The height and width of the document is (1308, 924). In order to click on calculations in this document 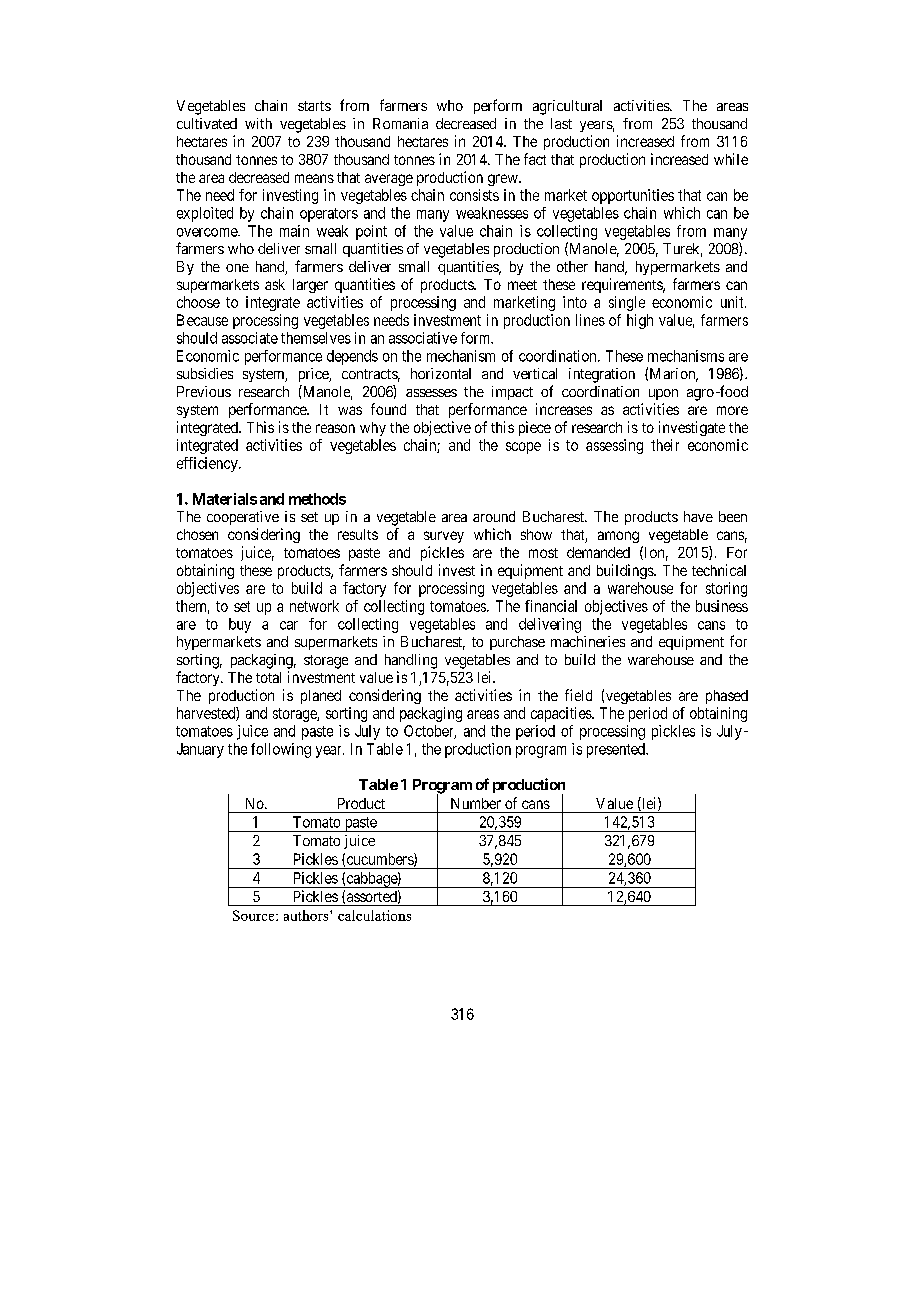, I will do `click(374, 915)`.
